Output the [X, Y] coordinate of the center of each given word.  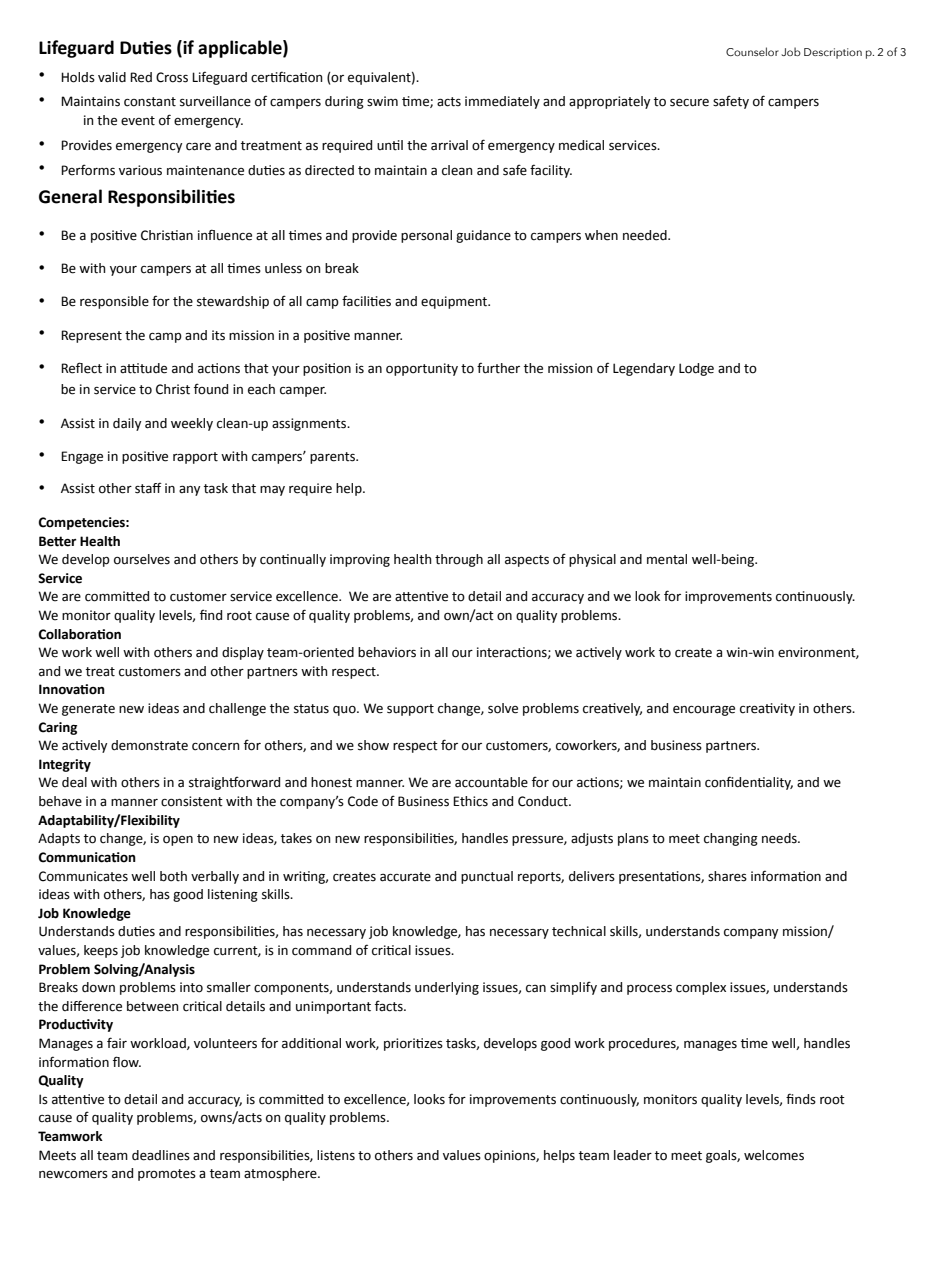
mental [667, 559]
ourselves [142, 559]
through [459, 560]
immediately [502, 102]
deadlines [161, 1155]
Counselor [752, 51]
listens [336, 1155]
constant [150, 102]
